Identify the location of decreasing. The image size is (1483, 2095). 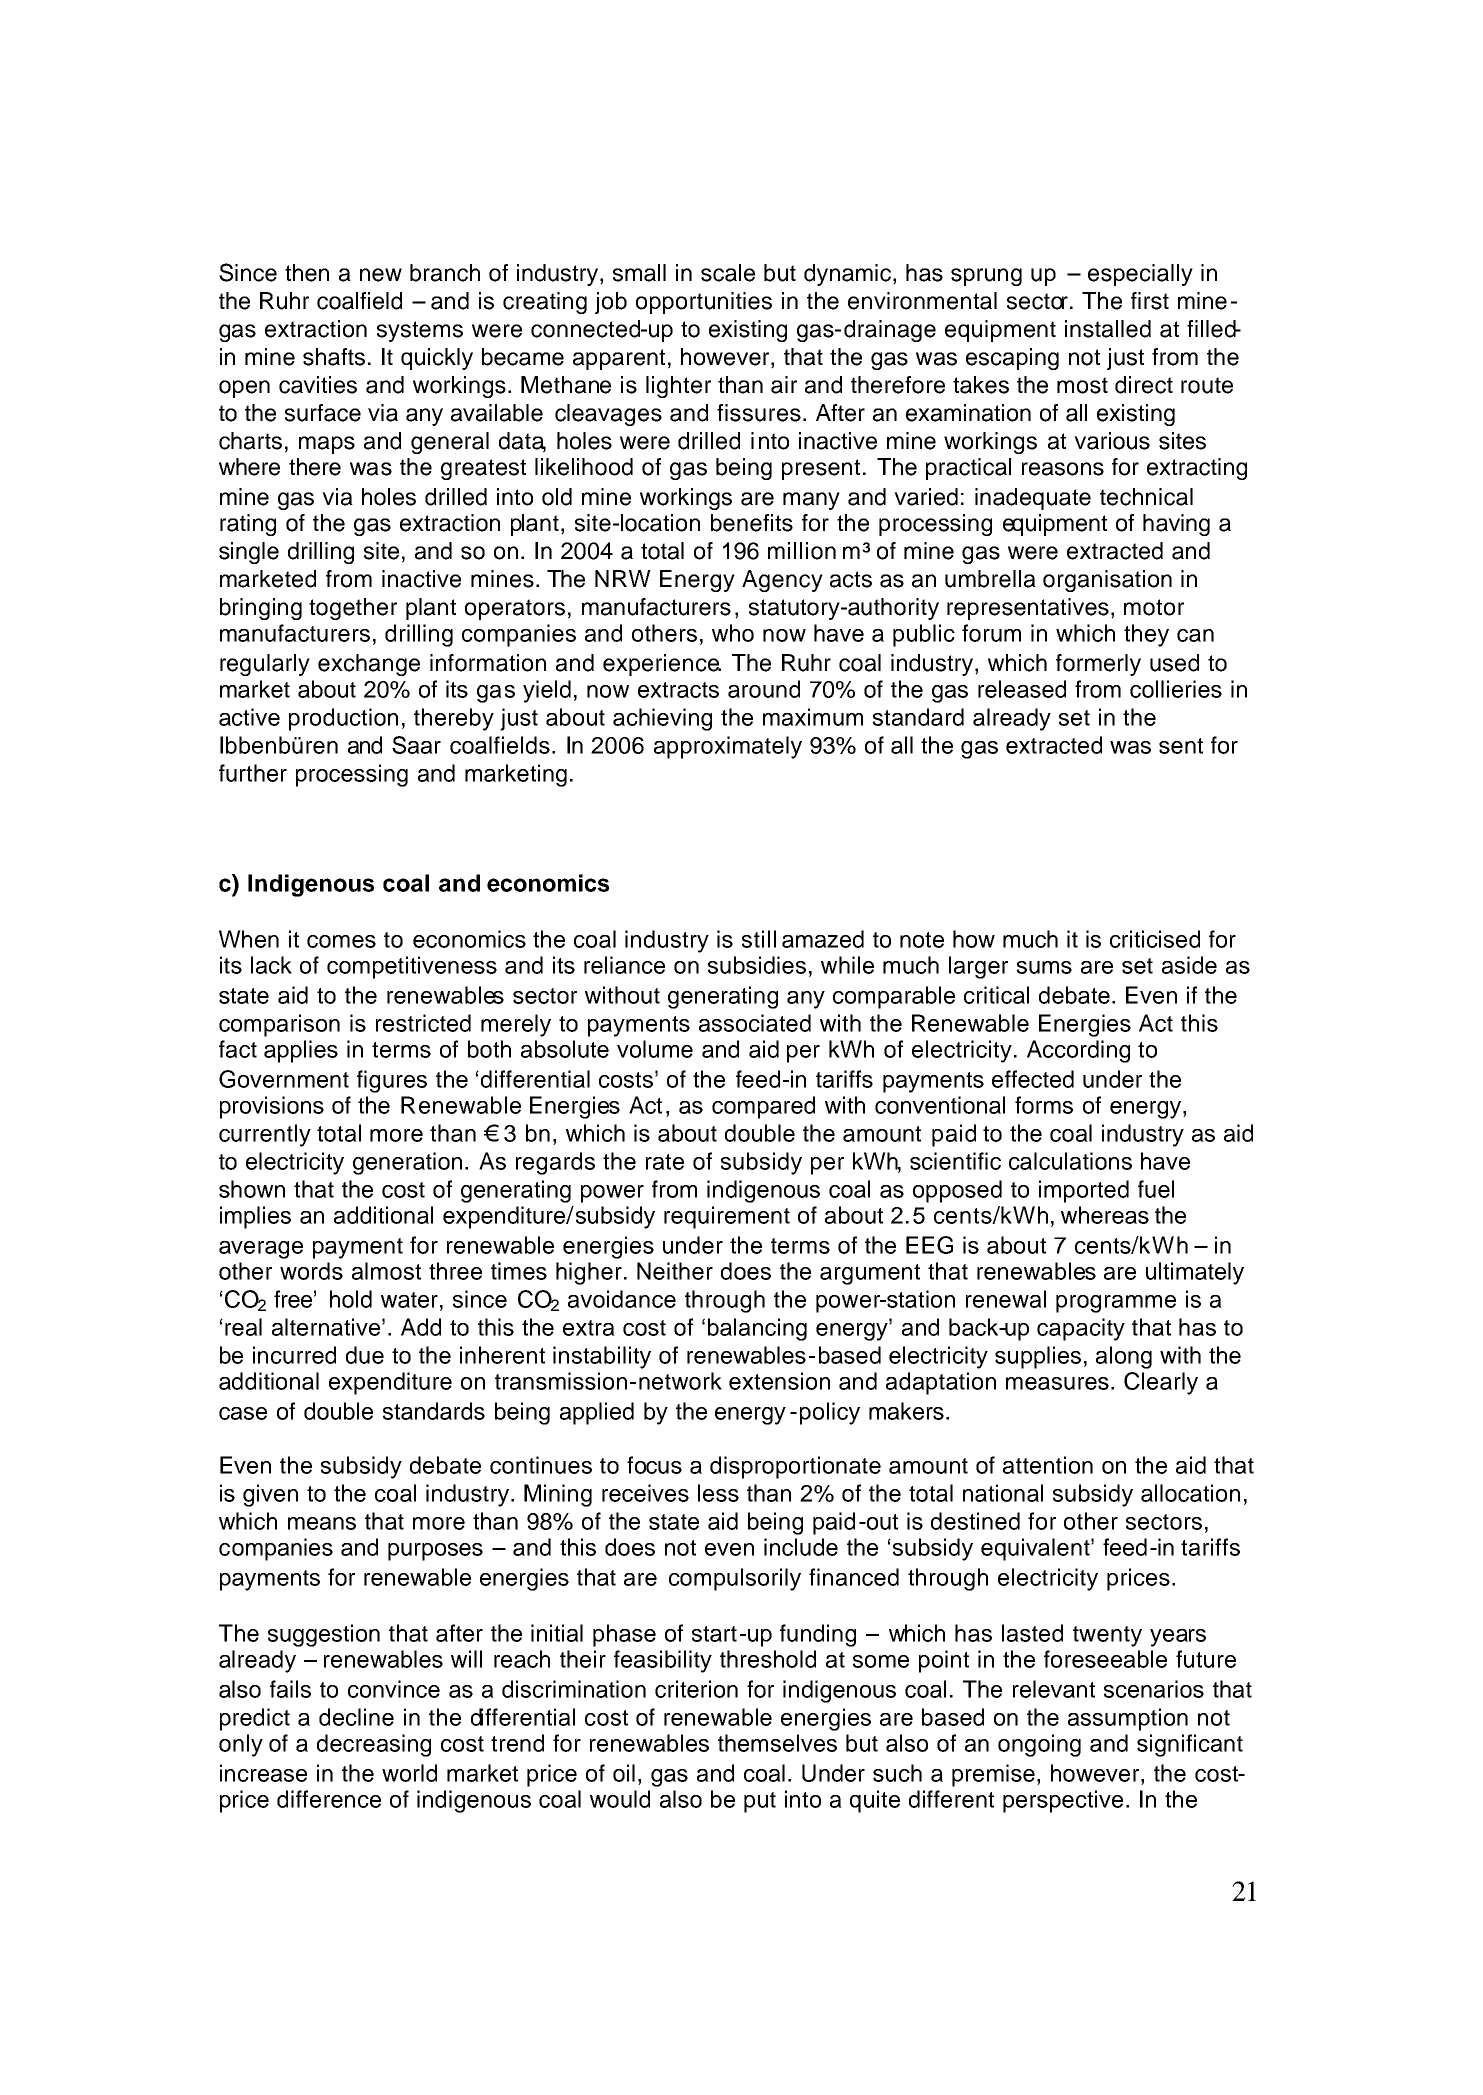
(374, 1745).
